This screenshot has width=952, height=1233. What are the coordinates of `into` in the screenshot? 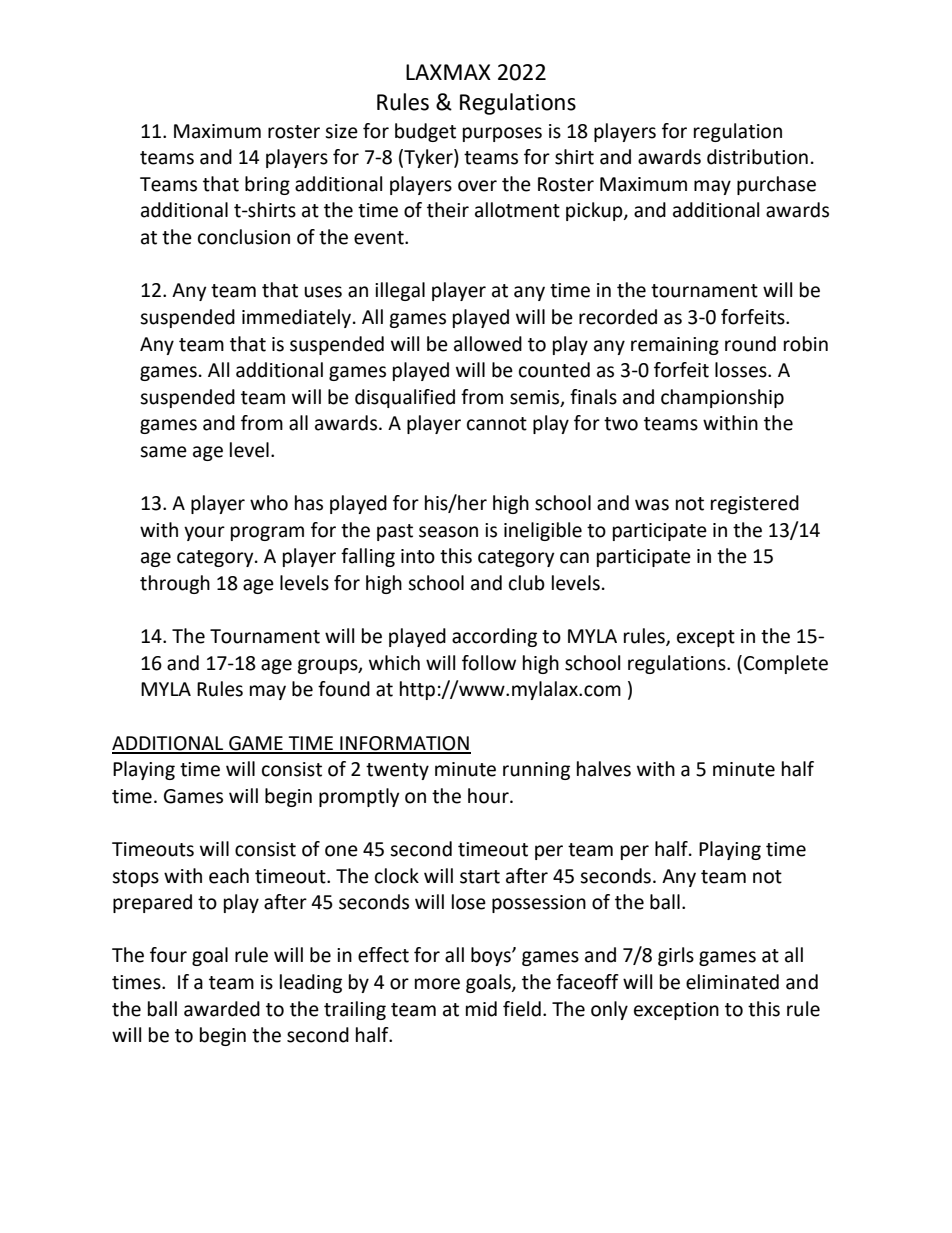 It's located at (418, 556).
